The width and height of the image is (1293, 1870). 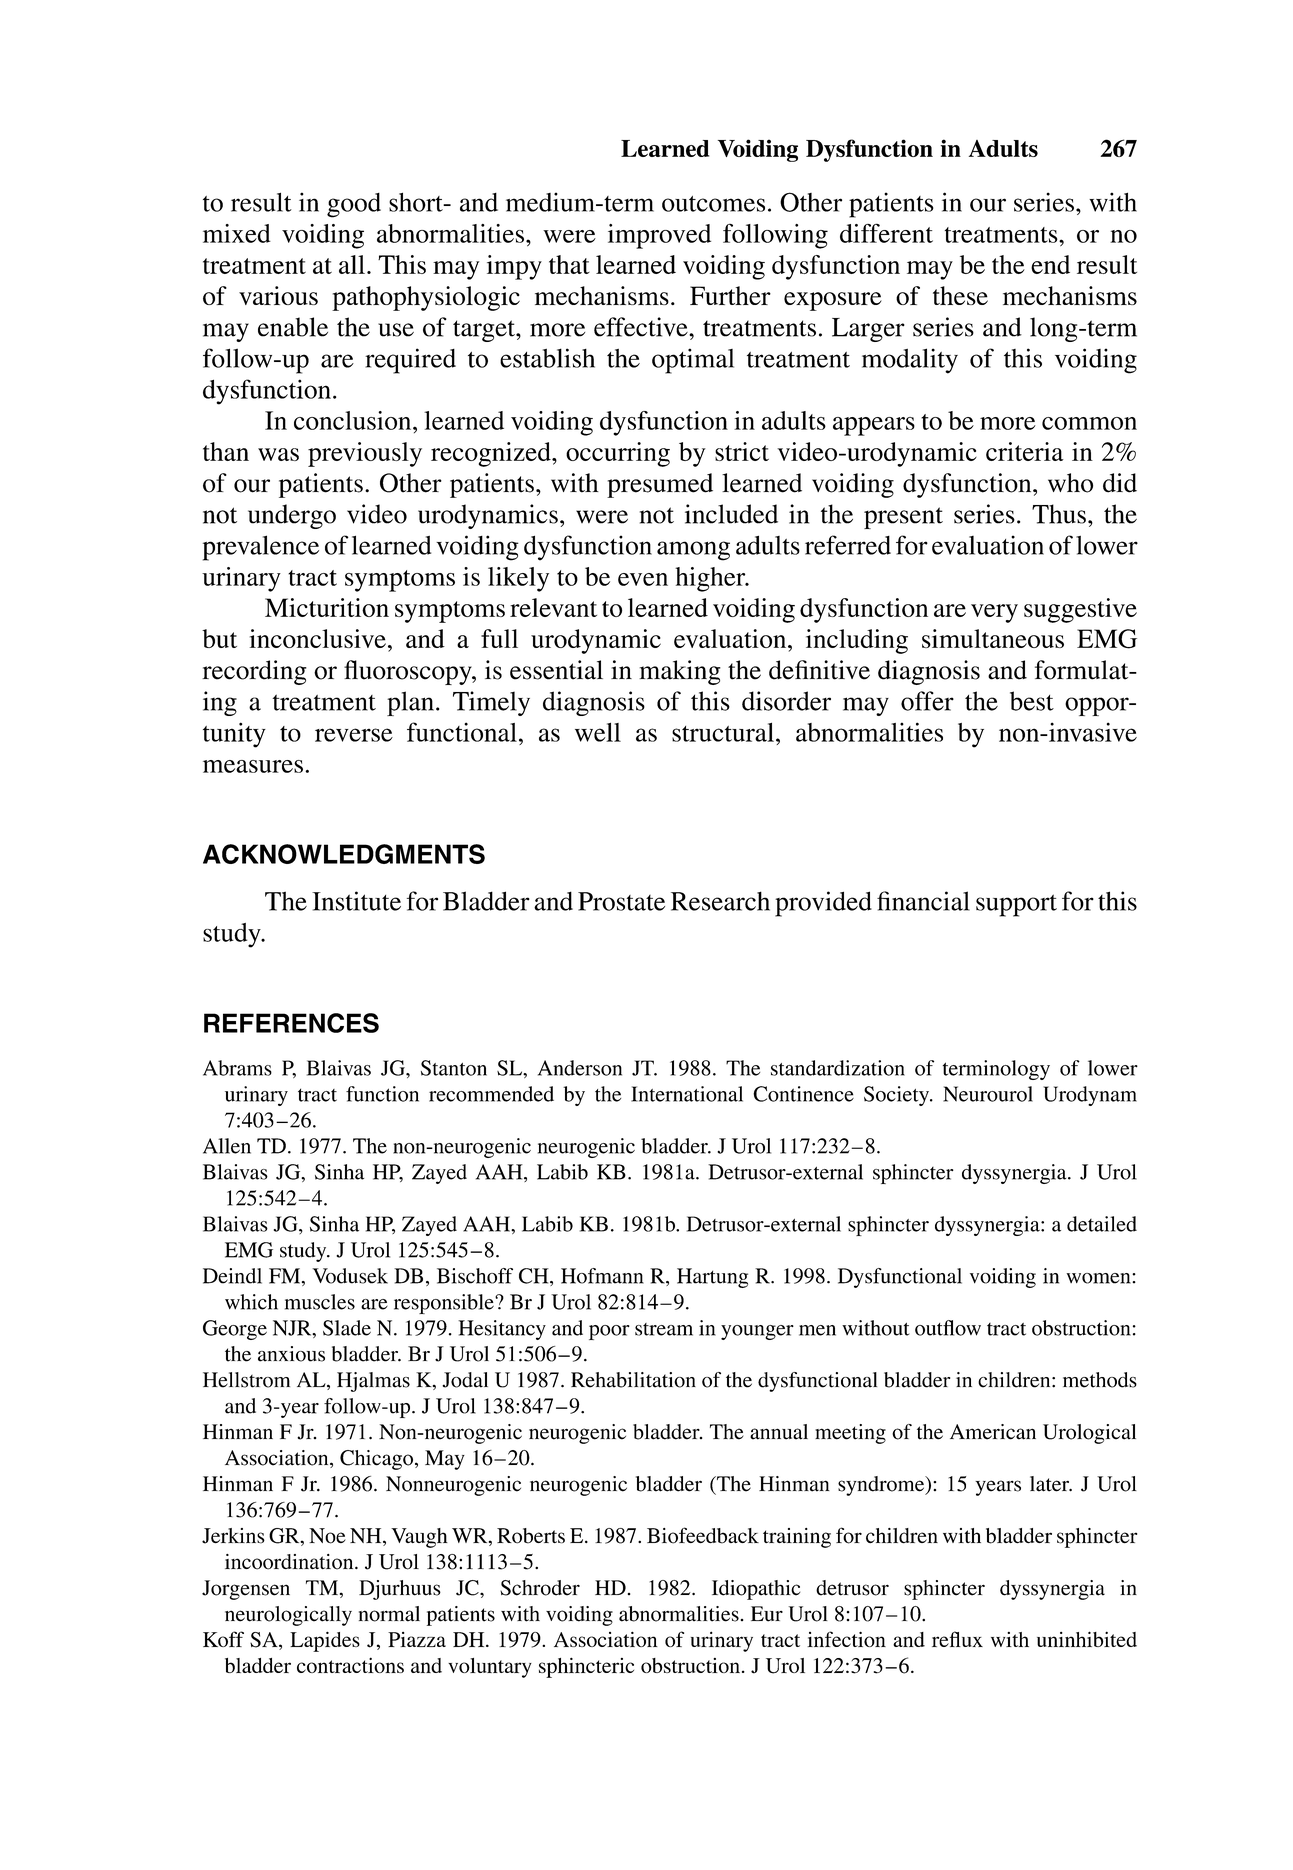 What do you see at coordinates (960, 295) in the image?
I see `these` at bounding box center [960, 295].
